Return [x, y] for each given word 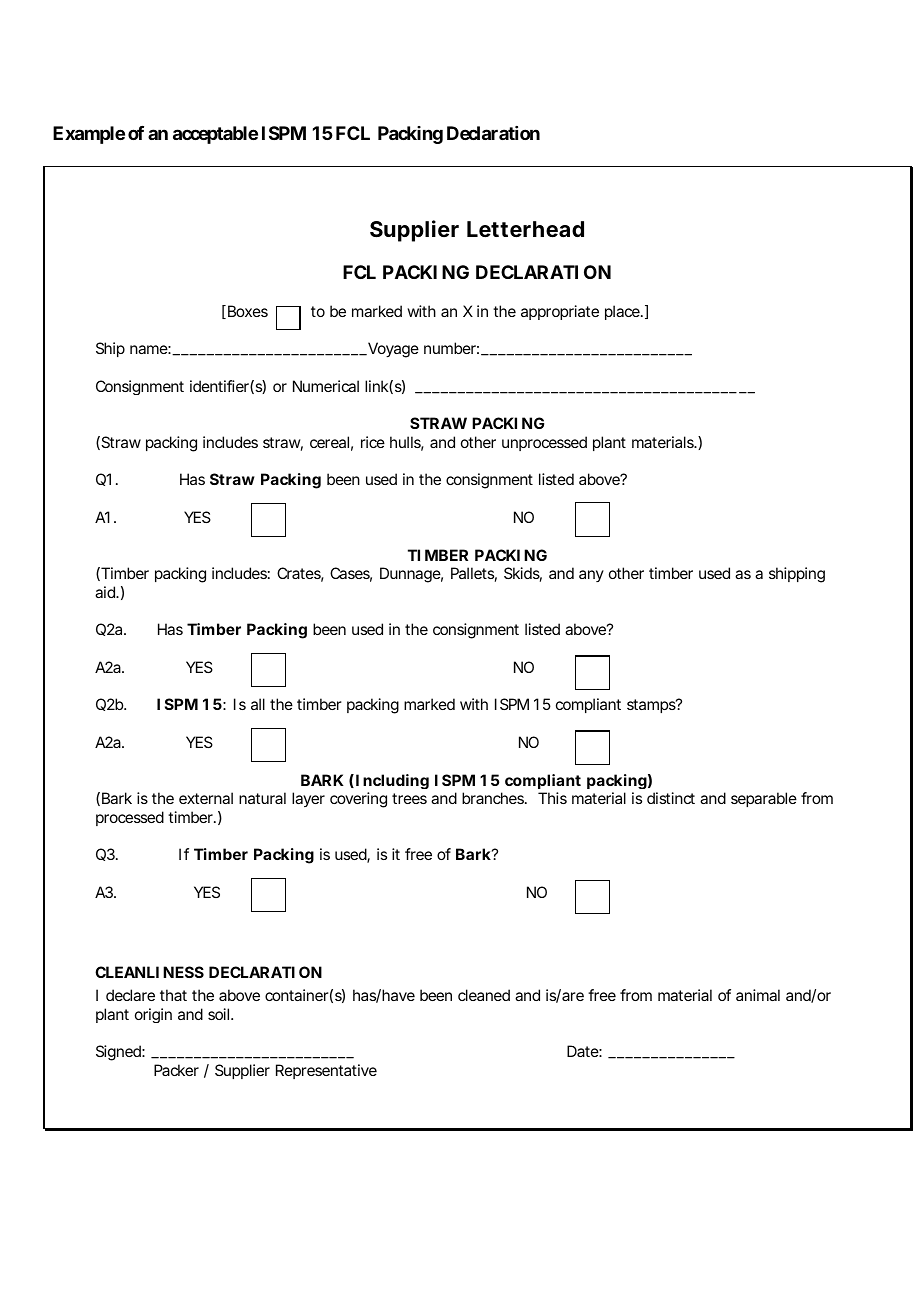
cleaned [484, 995]
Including [392, 781]
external [206, 798]
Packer [176, 1070]
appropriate [560, 312]
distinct [671, 798]
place [623, 312]
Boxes [248, 311]
